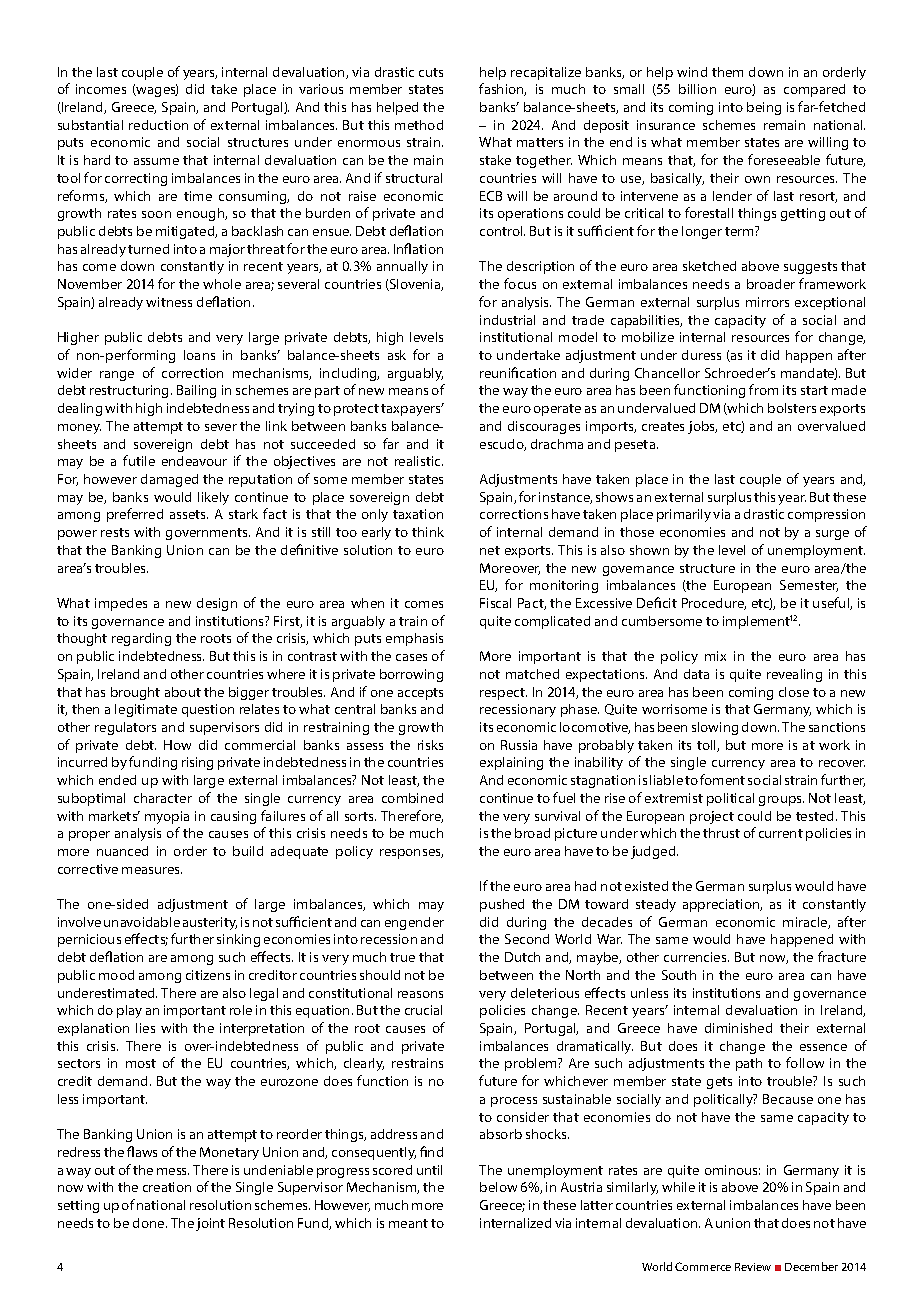 The width and height of the page is (924, 1308). I want to click on reduction, so click(158, 125).
